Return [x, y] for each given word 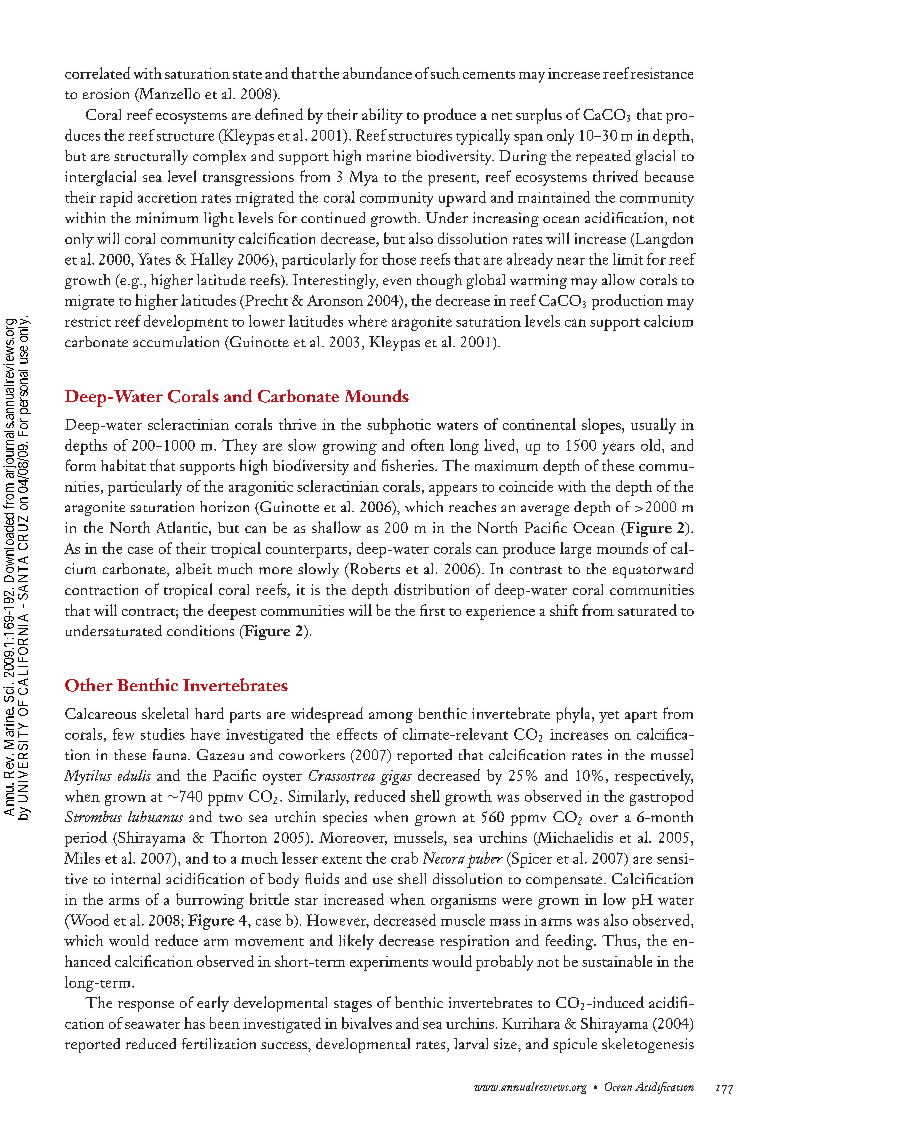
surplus [539, 116]
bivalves [367, 1023]
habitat [123, 465]
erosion [106, 93]
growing [350, 447]
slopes [602, 426]
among [391, 717]
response [146, 1006]
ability [382, 116]
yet [609, 717]
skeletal [165, 713]
